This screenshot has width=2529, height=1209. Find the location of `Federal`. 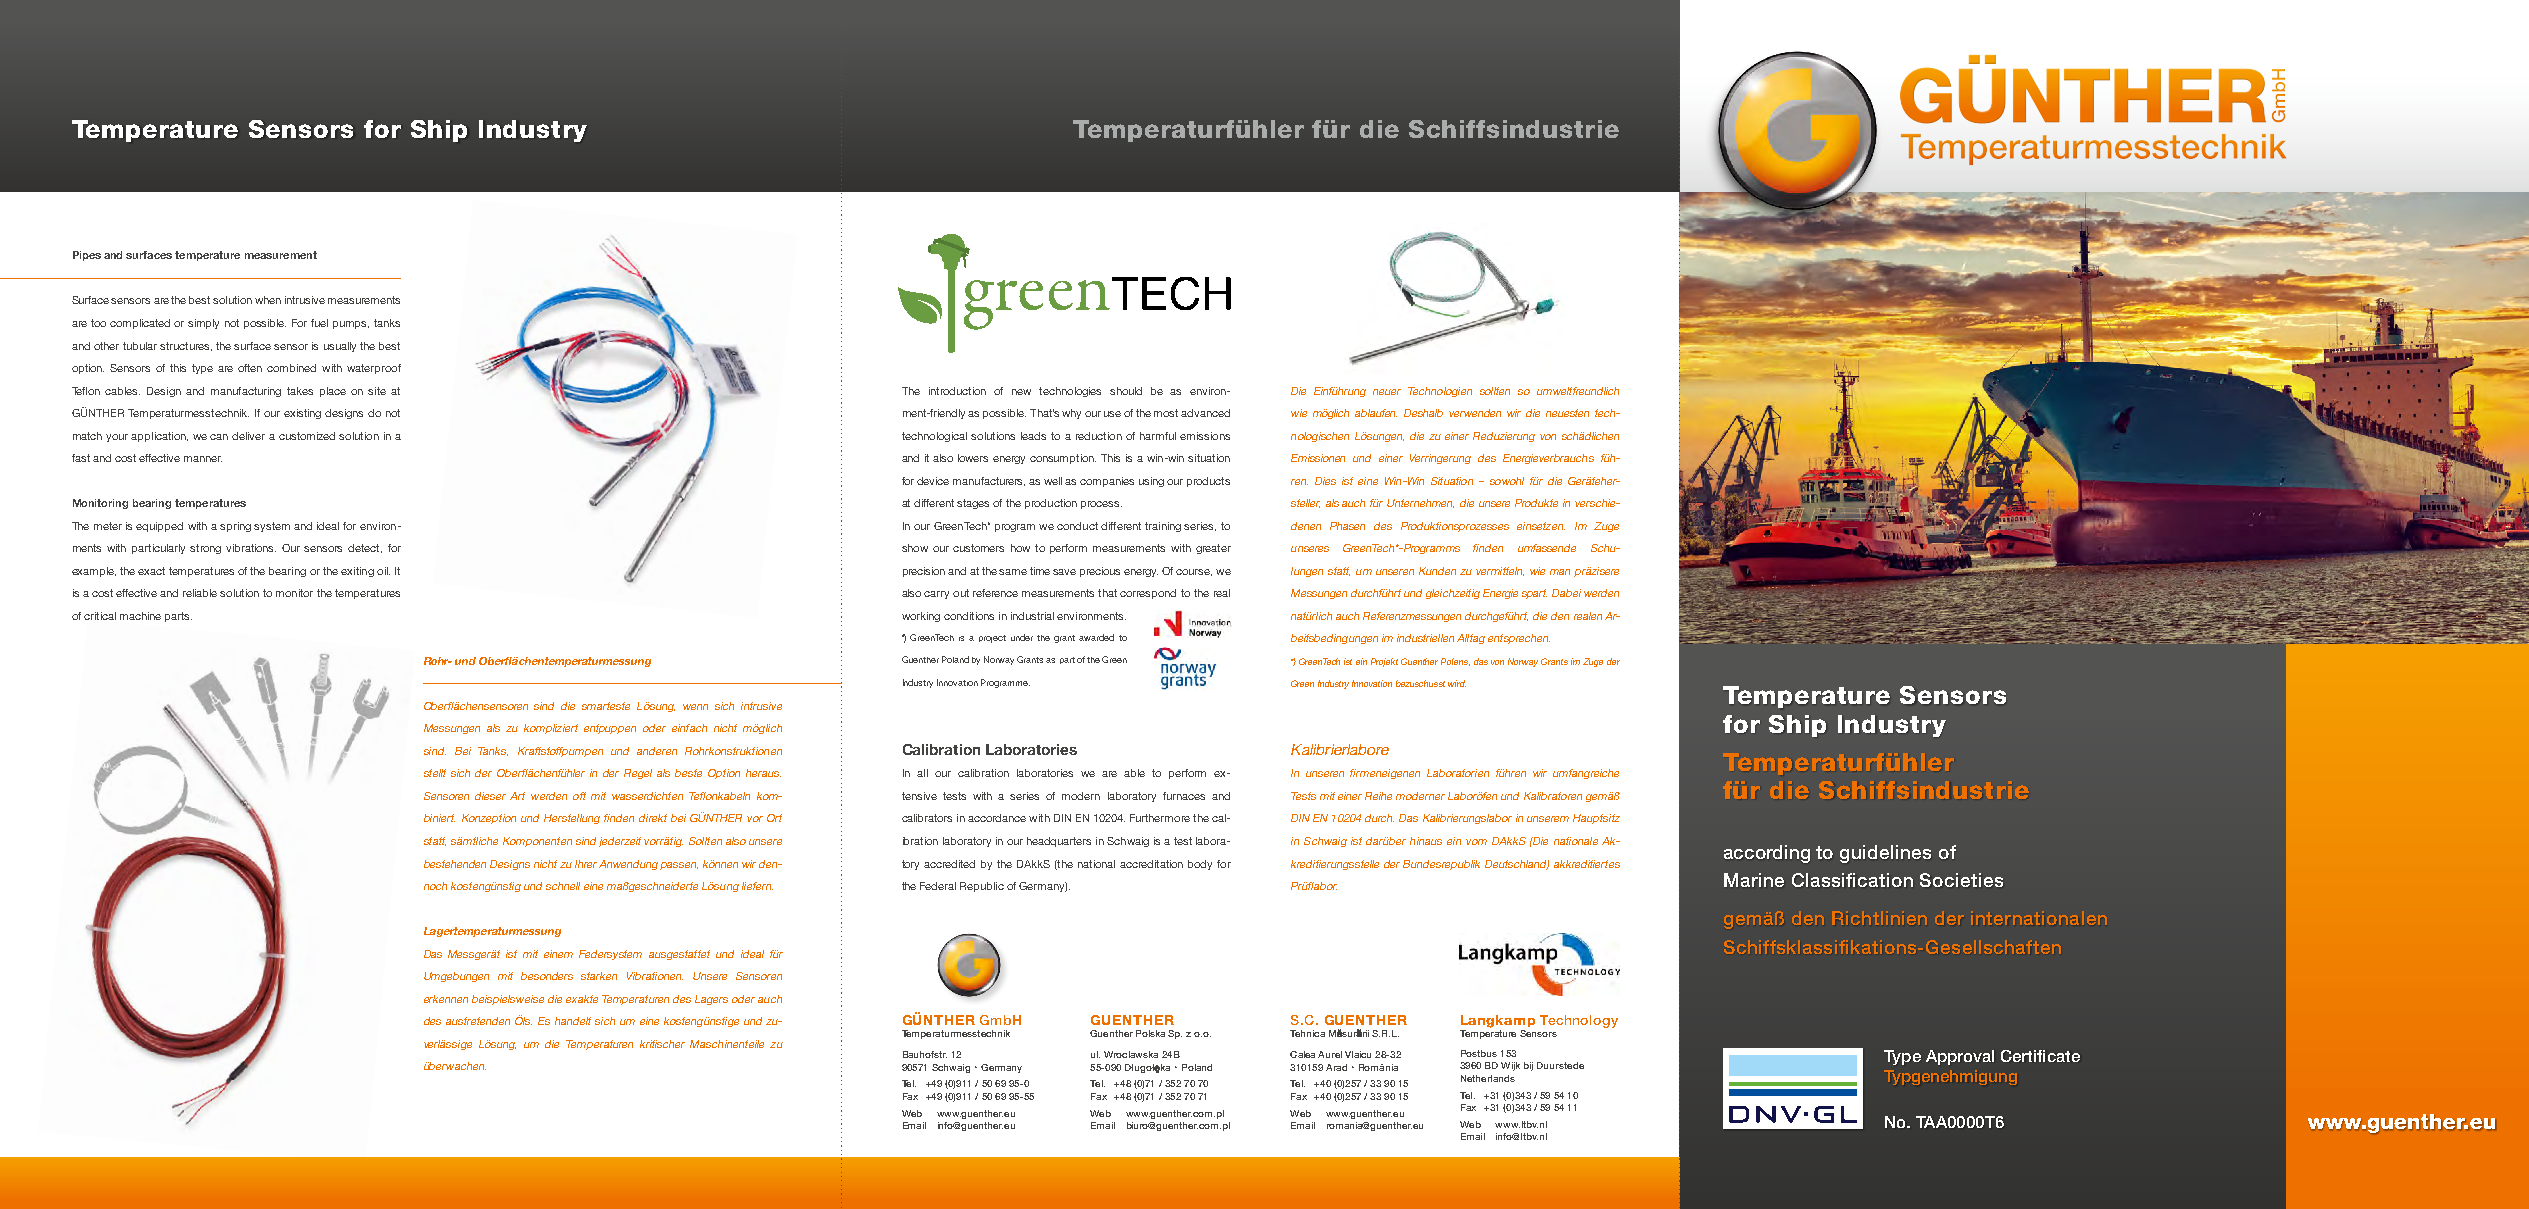

Federal is located at coordinates (938, 886).
